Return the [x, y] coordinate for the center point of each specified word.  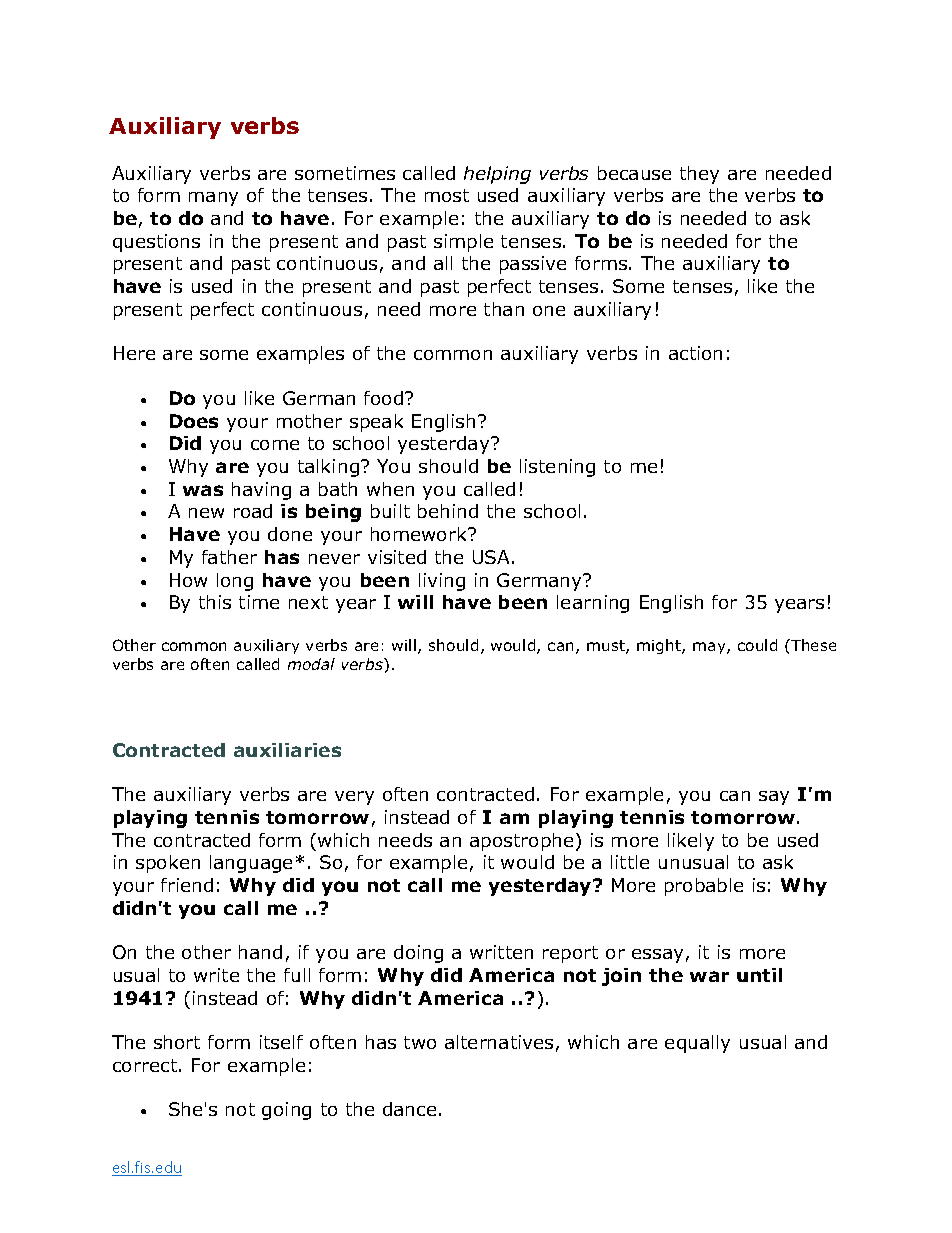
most [447, 195]
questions [156, 243]
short [177, 1042]
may [710, 648]
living [442, 582]
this [215, 602]
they [699, 175]
